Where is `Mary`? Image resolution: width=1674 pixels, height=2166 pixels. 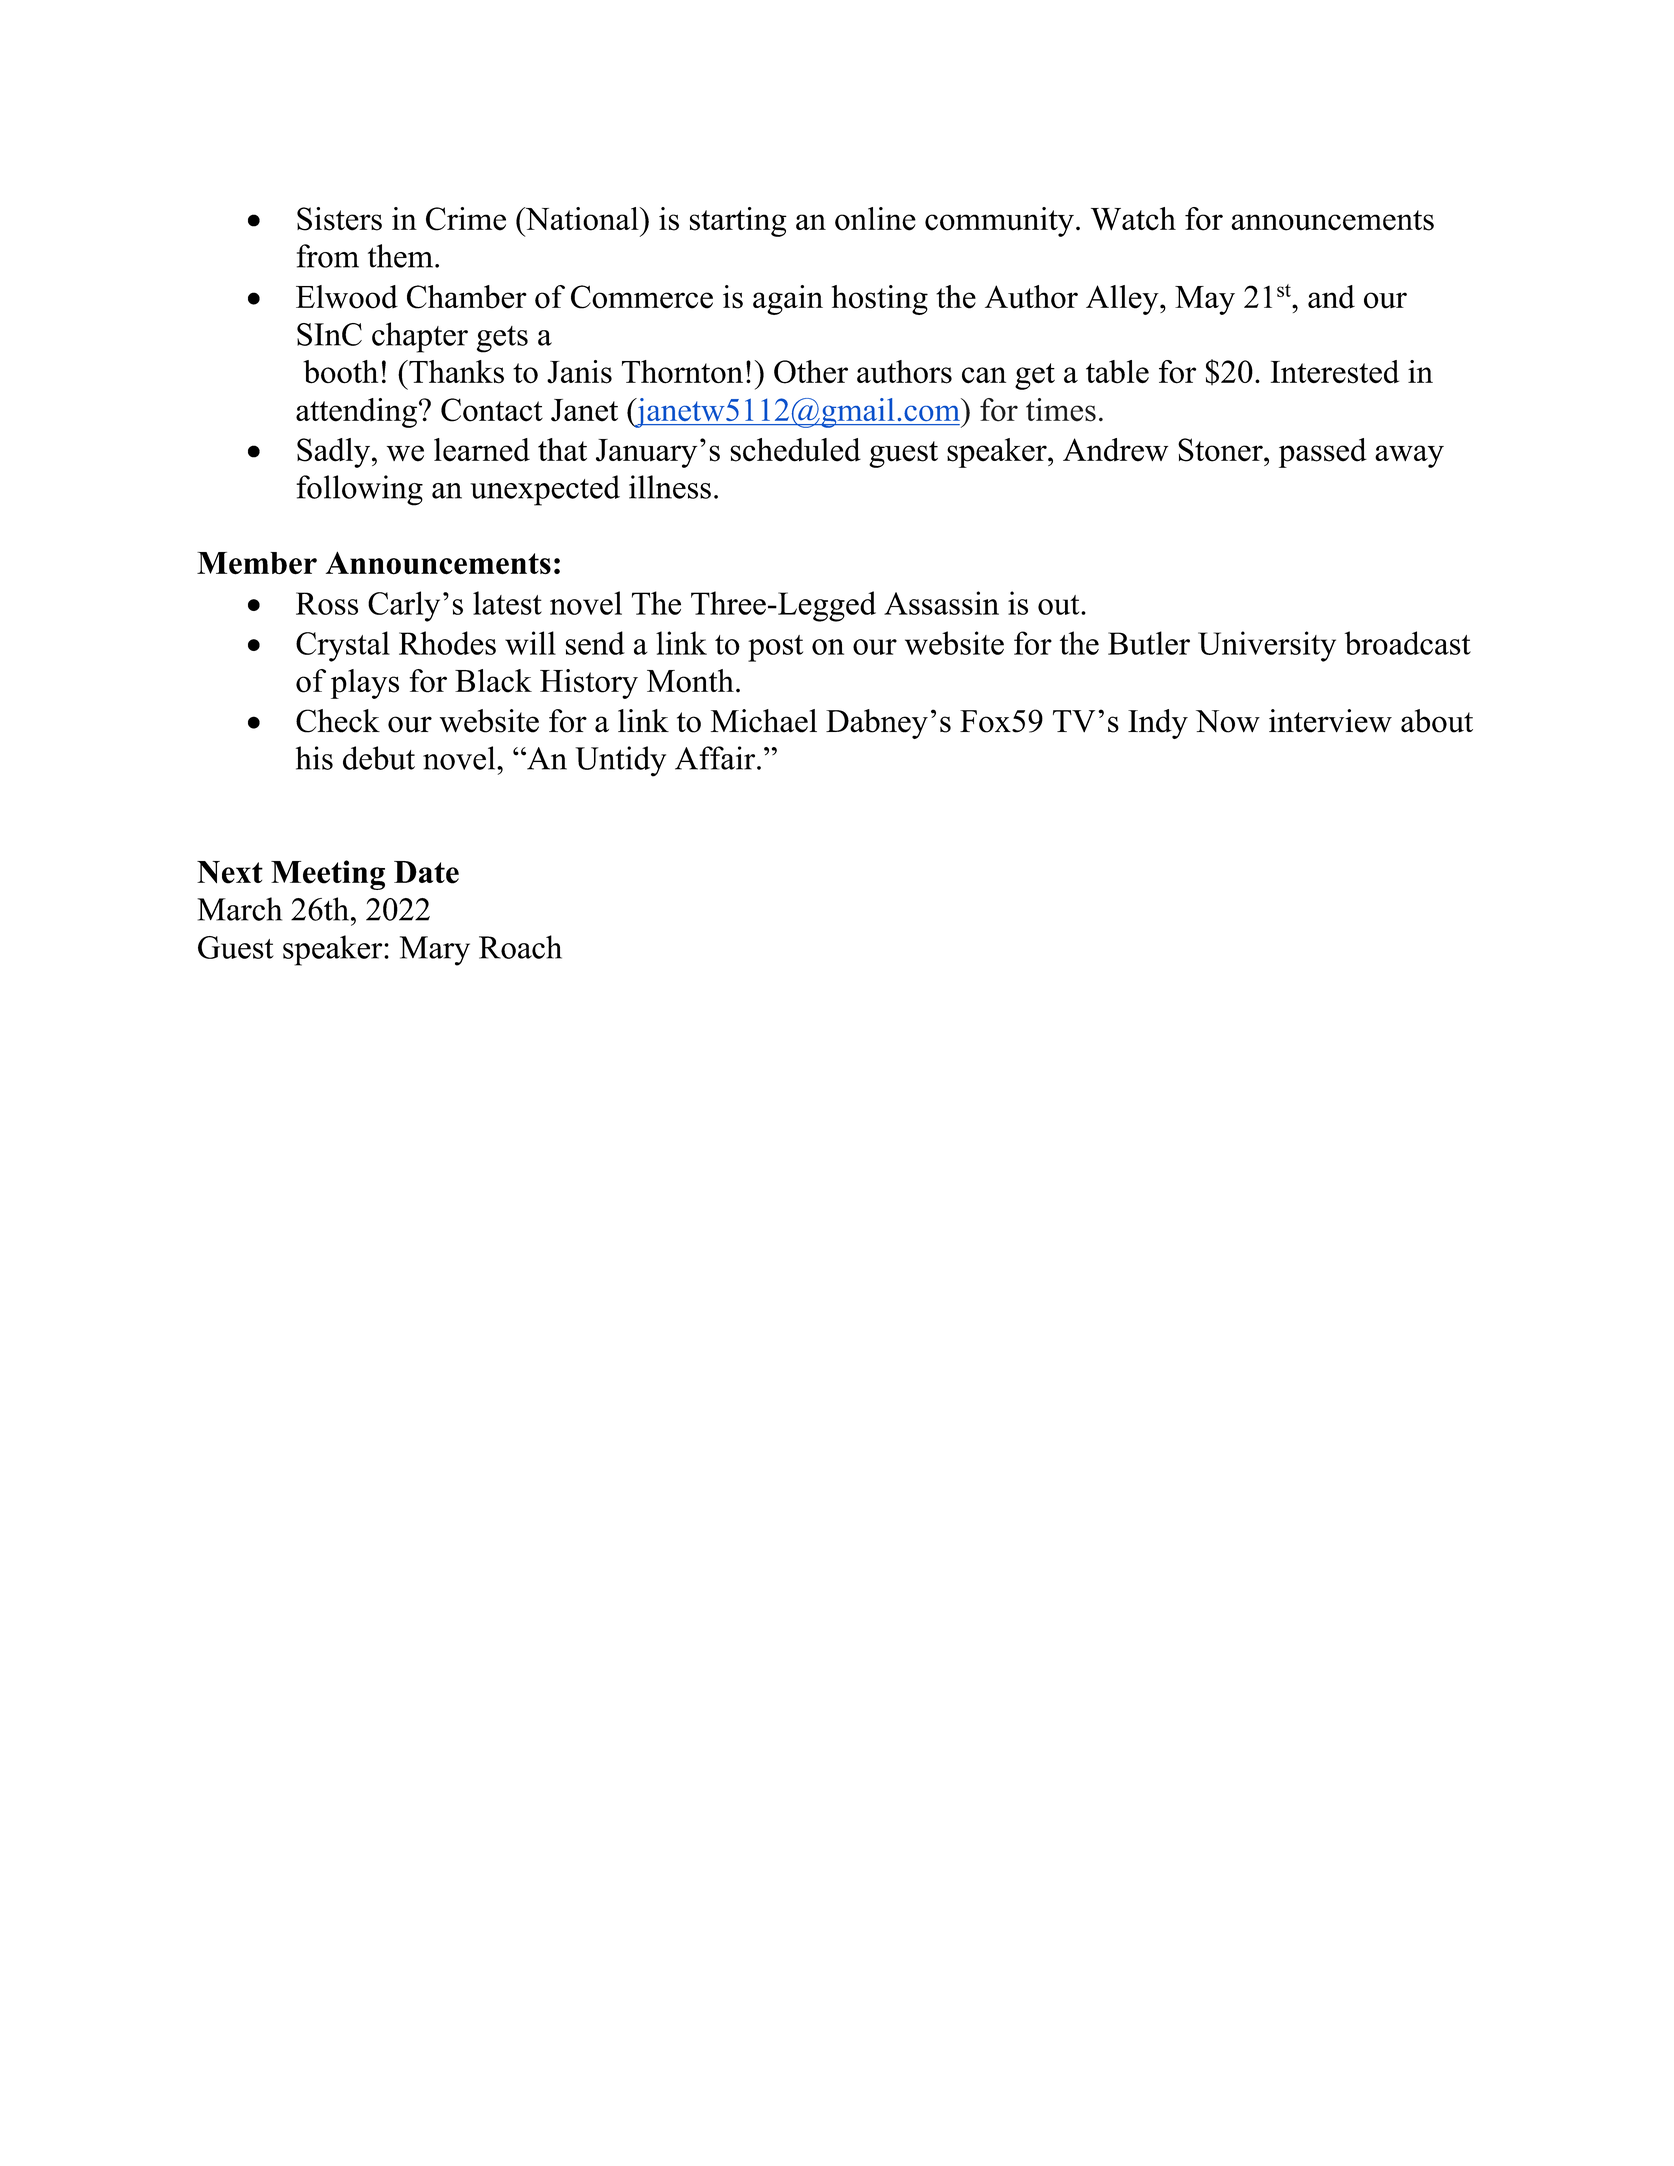 Mary is located at coordinates (435, 951).
